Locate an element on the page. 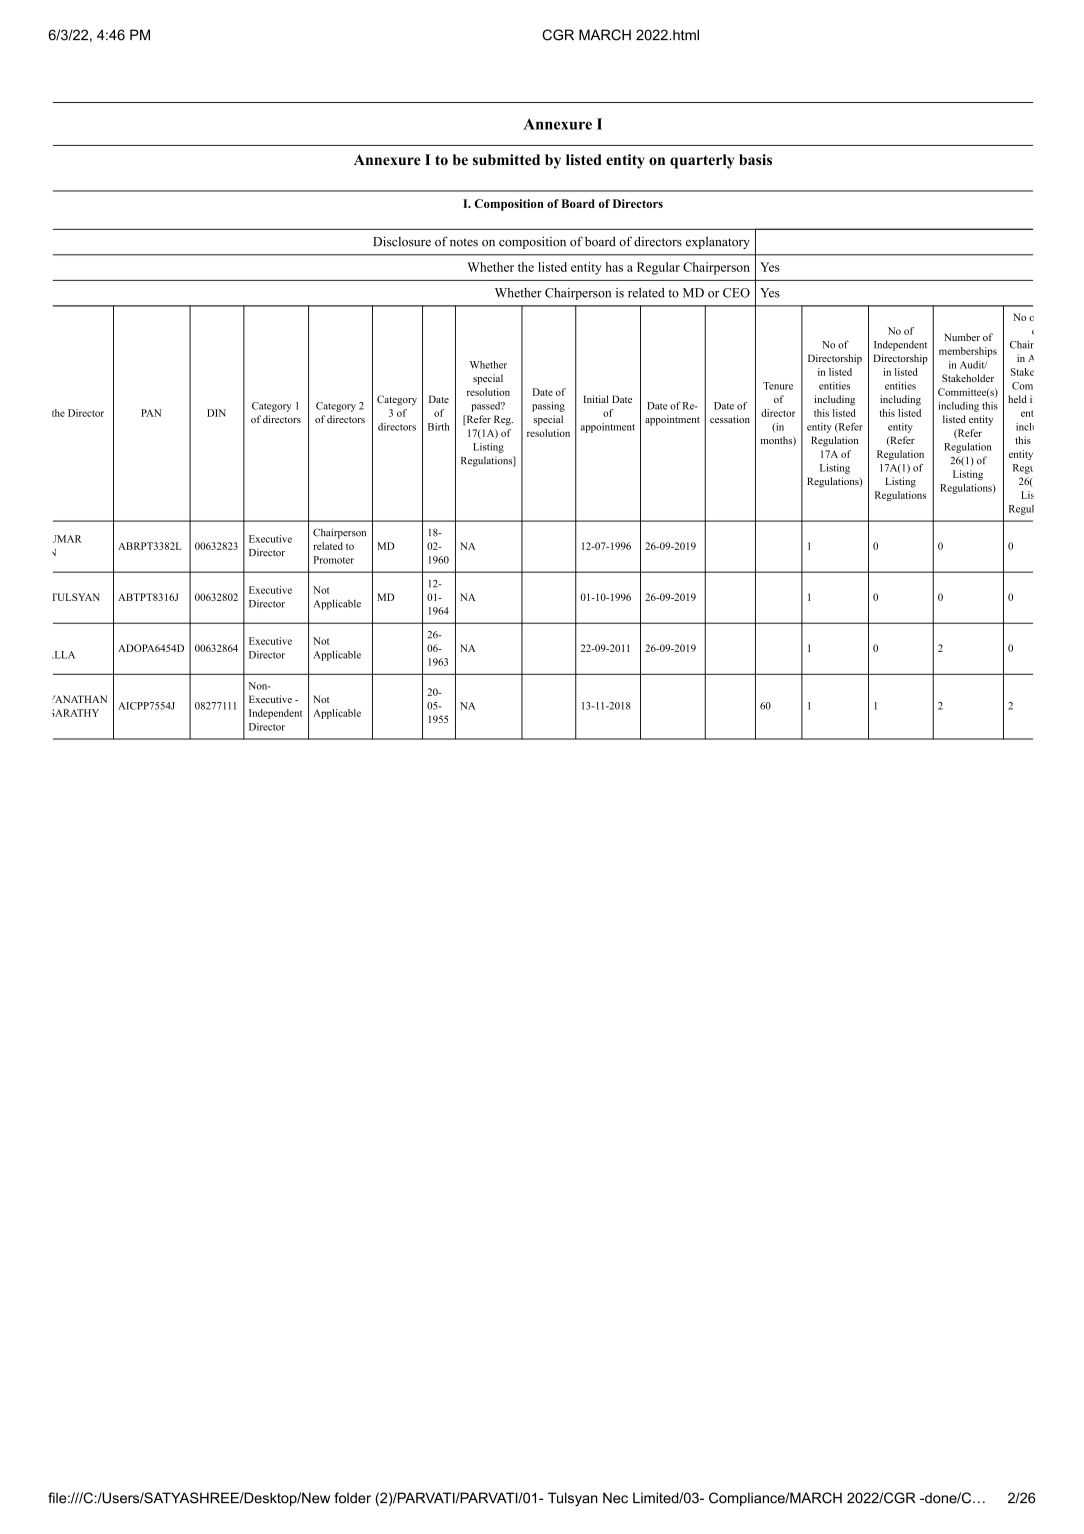 The height and width of the document is (1534, 1084). PAN is located at coordinates (151, 413).
